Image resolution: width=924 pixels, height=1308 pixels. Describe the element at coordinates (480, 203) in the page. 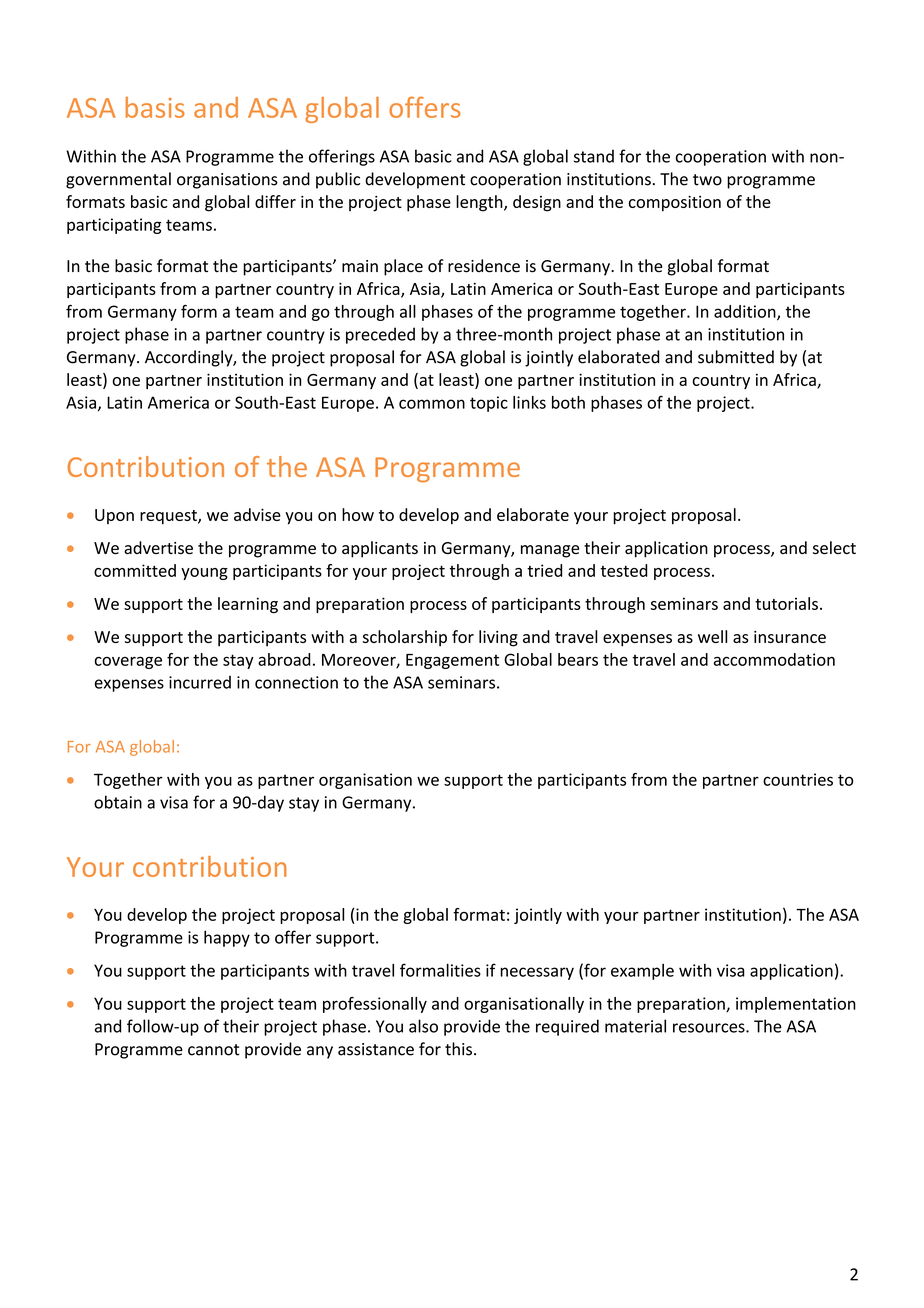

I see `length` at that location.
